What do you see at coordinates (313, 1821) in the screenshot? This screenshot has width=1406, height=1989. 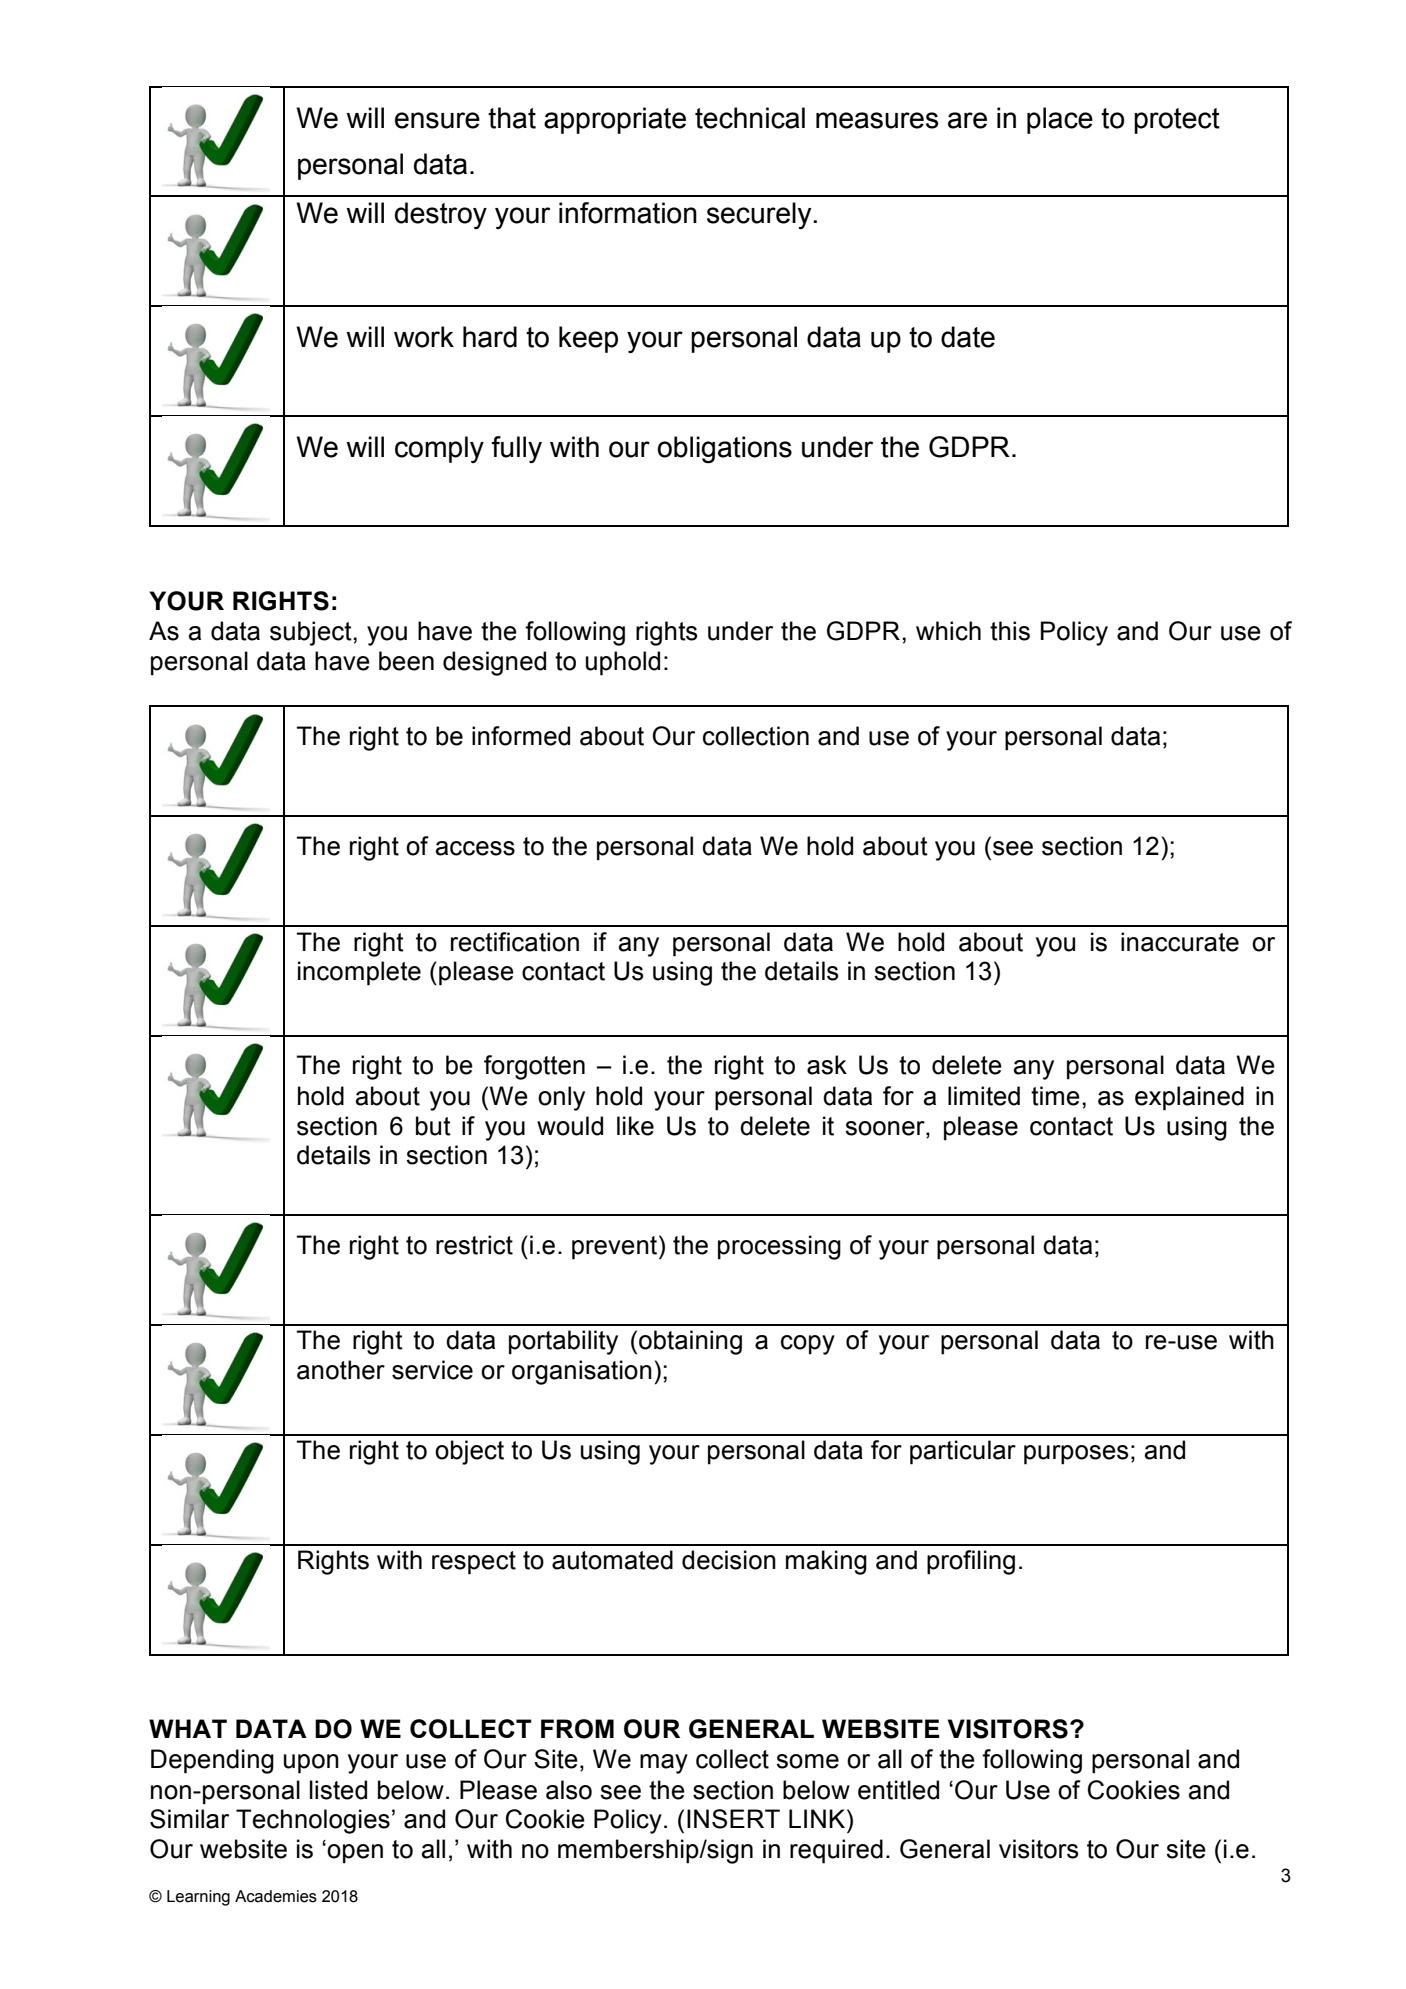 I see `Technologies` at bounding box center [313, 1821].
